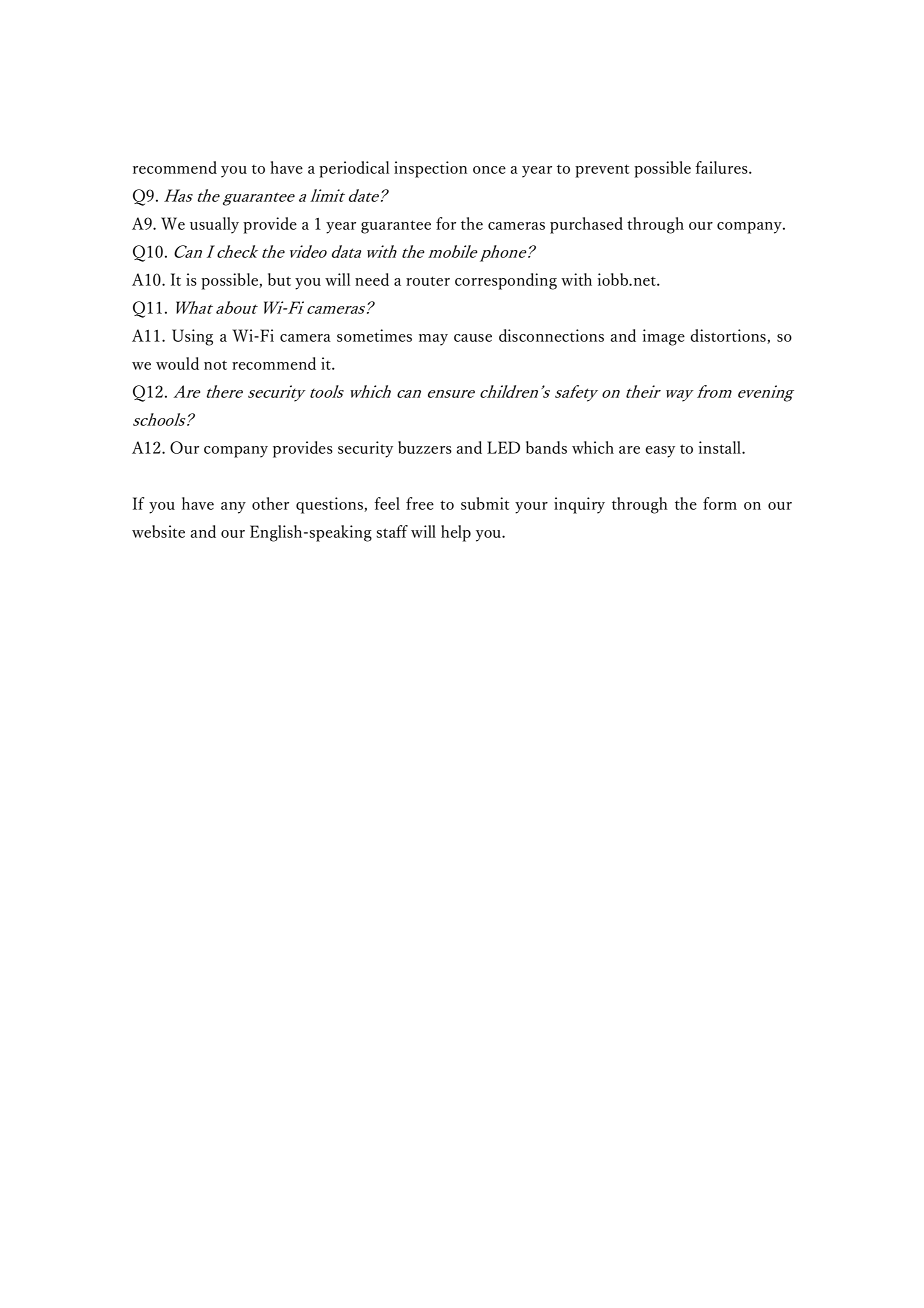 The width and height of the screenshot is (924, 1308). Describe the element at coordinates (374, 335) in the screenshot. I see `sometimes` at that location.
